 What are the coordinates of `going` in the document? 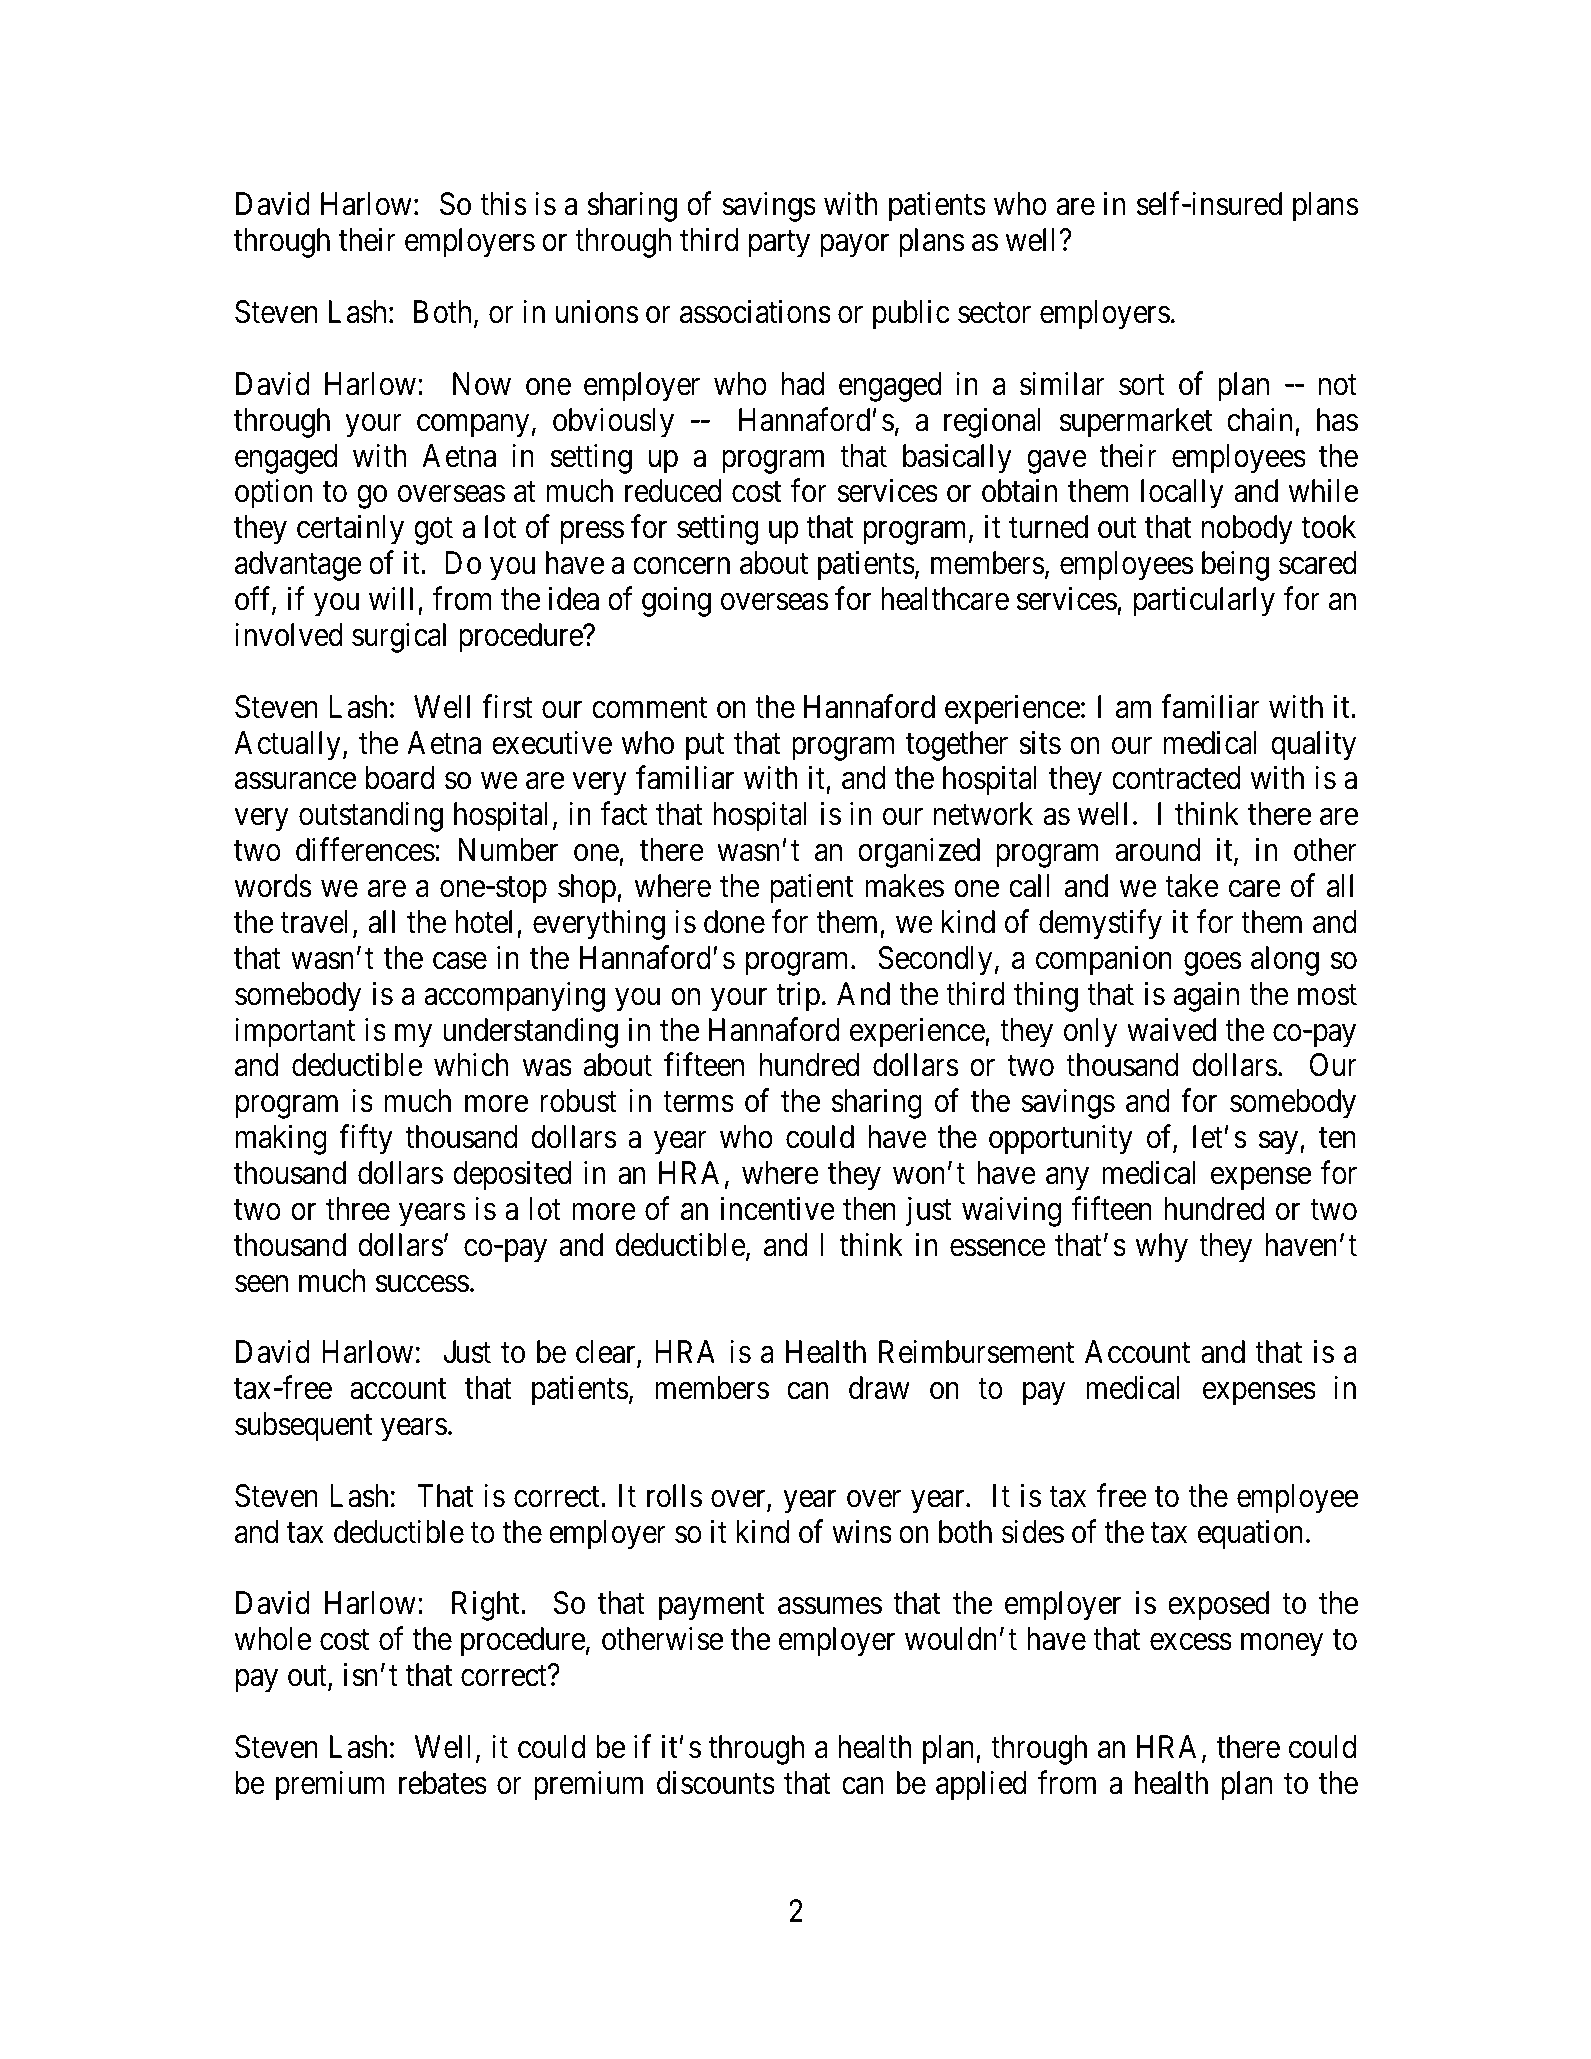 It's located at (676, 602).
